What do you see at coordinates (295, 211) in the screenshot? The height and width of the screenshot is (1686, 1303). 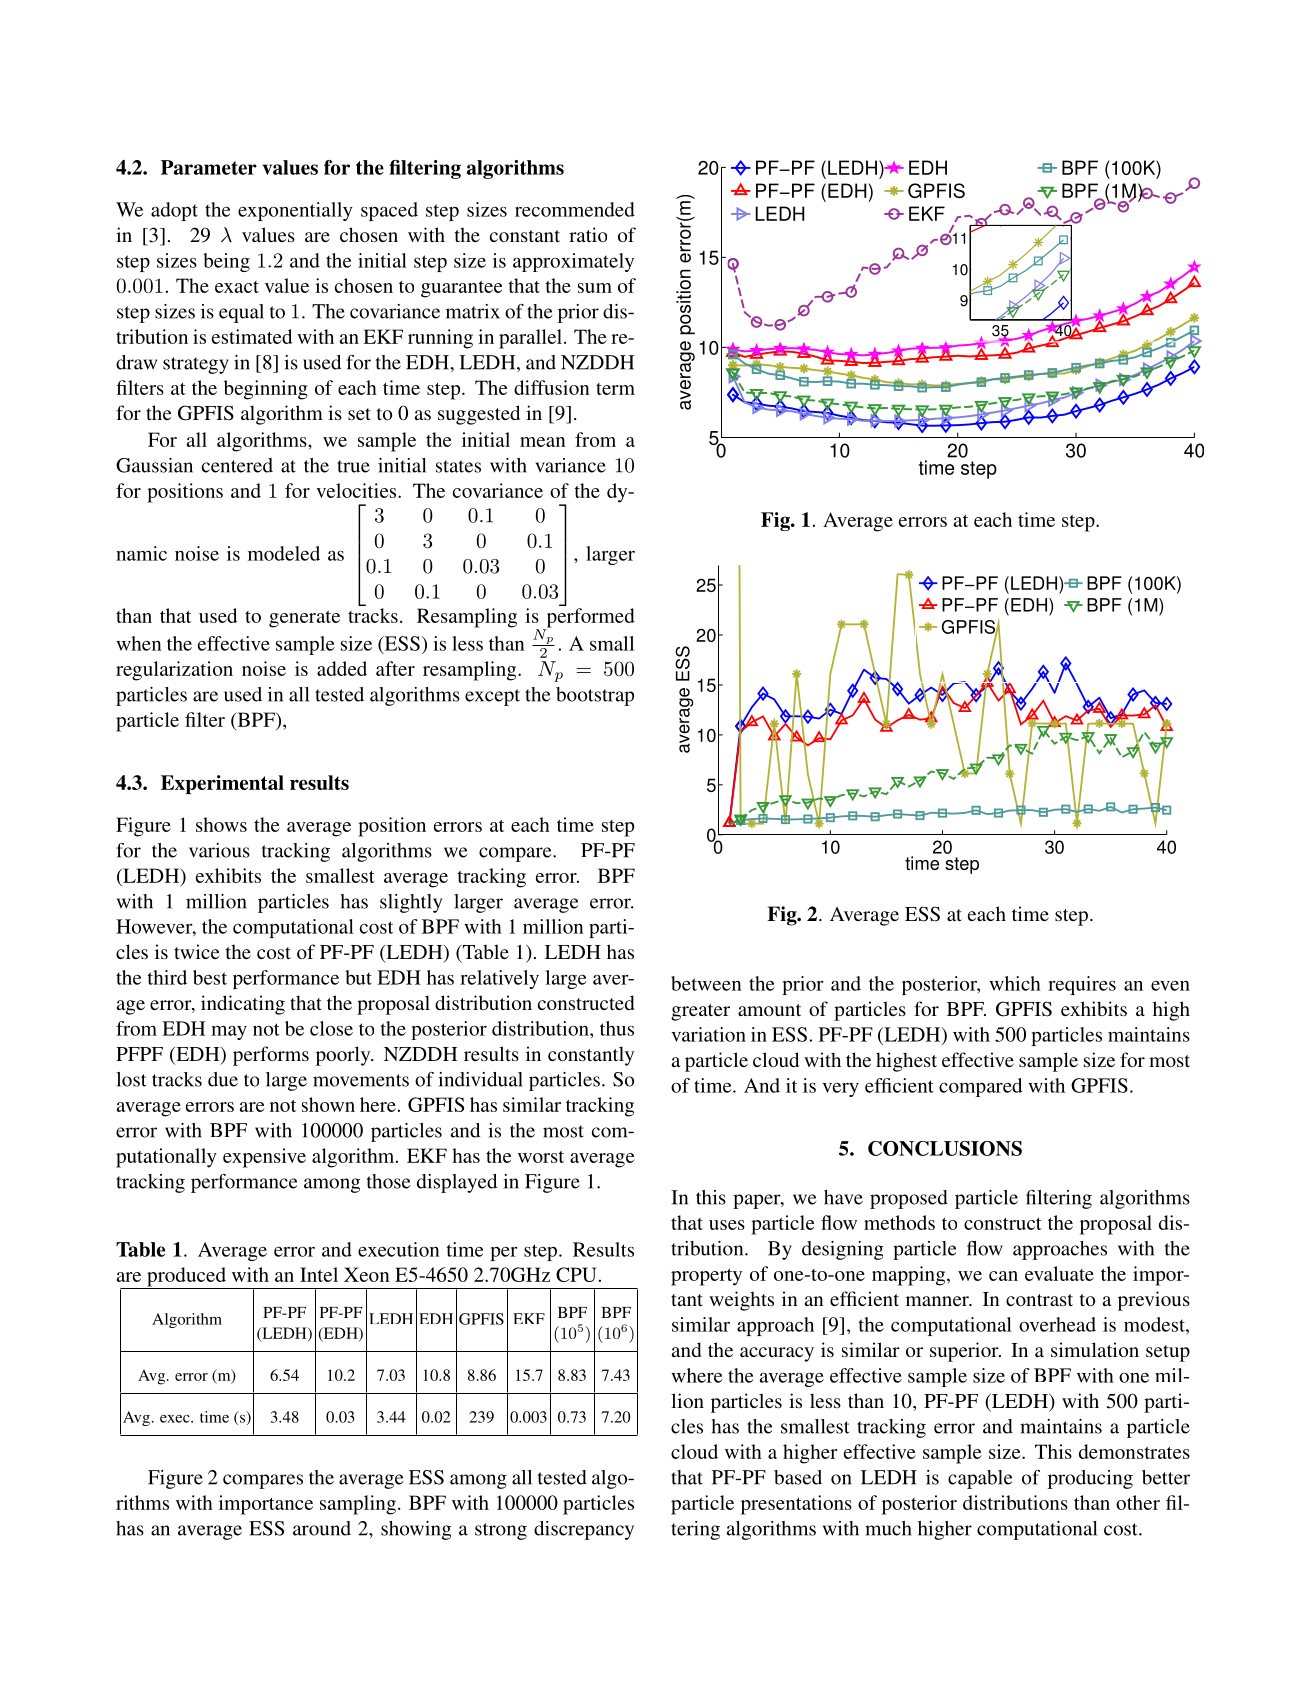 I see `exponentially` at bounding box center [295, 211].
